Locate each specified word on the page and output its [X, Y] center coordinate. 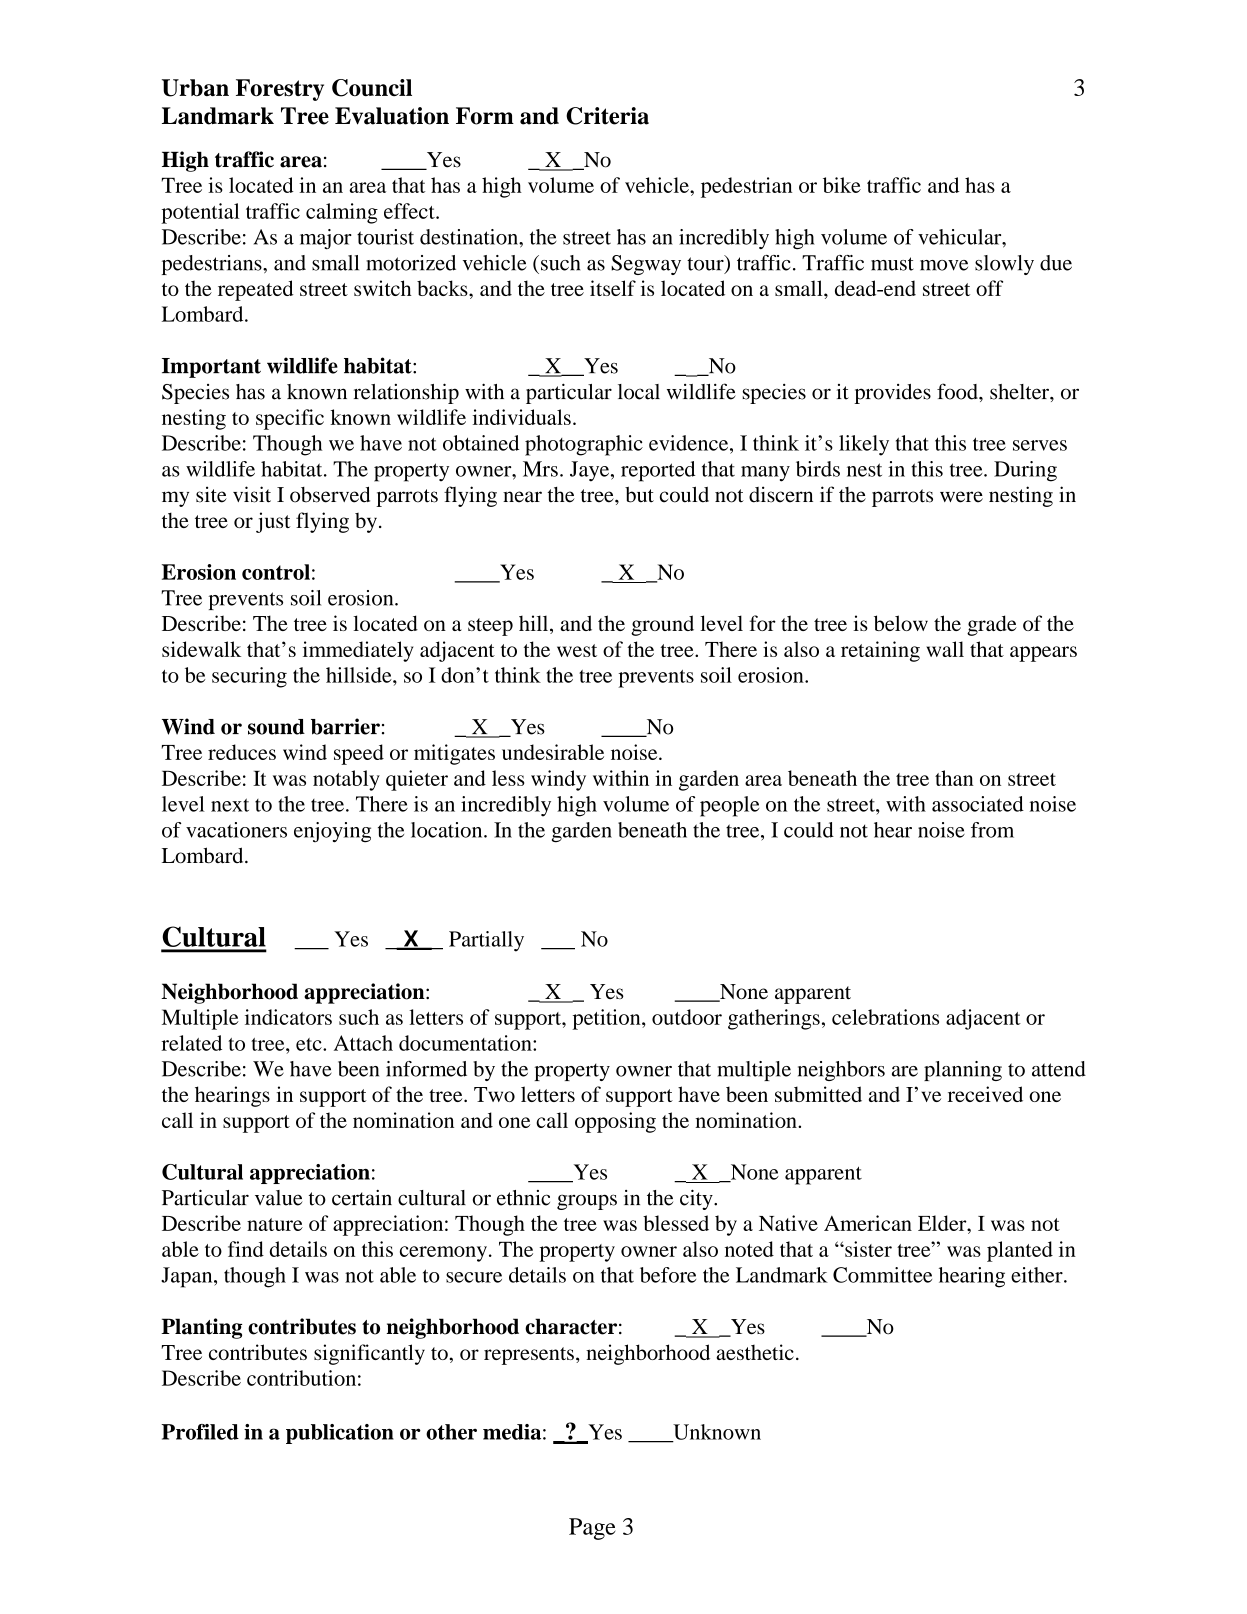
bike [842, 185]
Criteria [607, 116]
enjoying [332, 832]
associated [978, 804]
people [729, 806]
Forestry [280, 90]
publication [340, 1434]
